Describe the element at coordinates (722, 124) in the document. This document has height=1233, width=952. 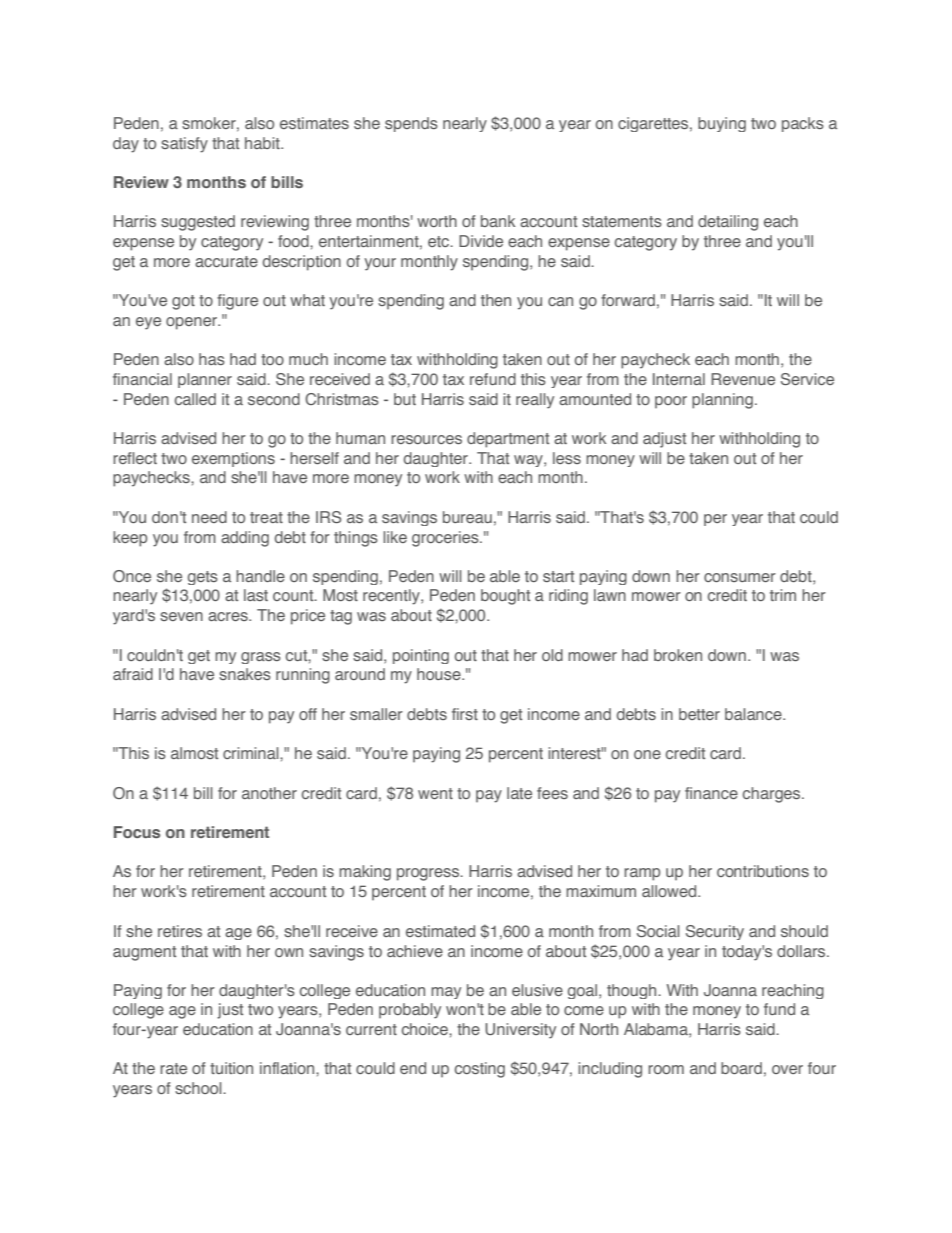
I see `buying` at that location.
